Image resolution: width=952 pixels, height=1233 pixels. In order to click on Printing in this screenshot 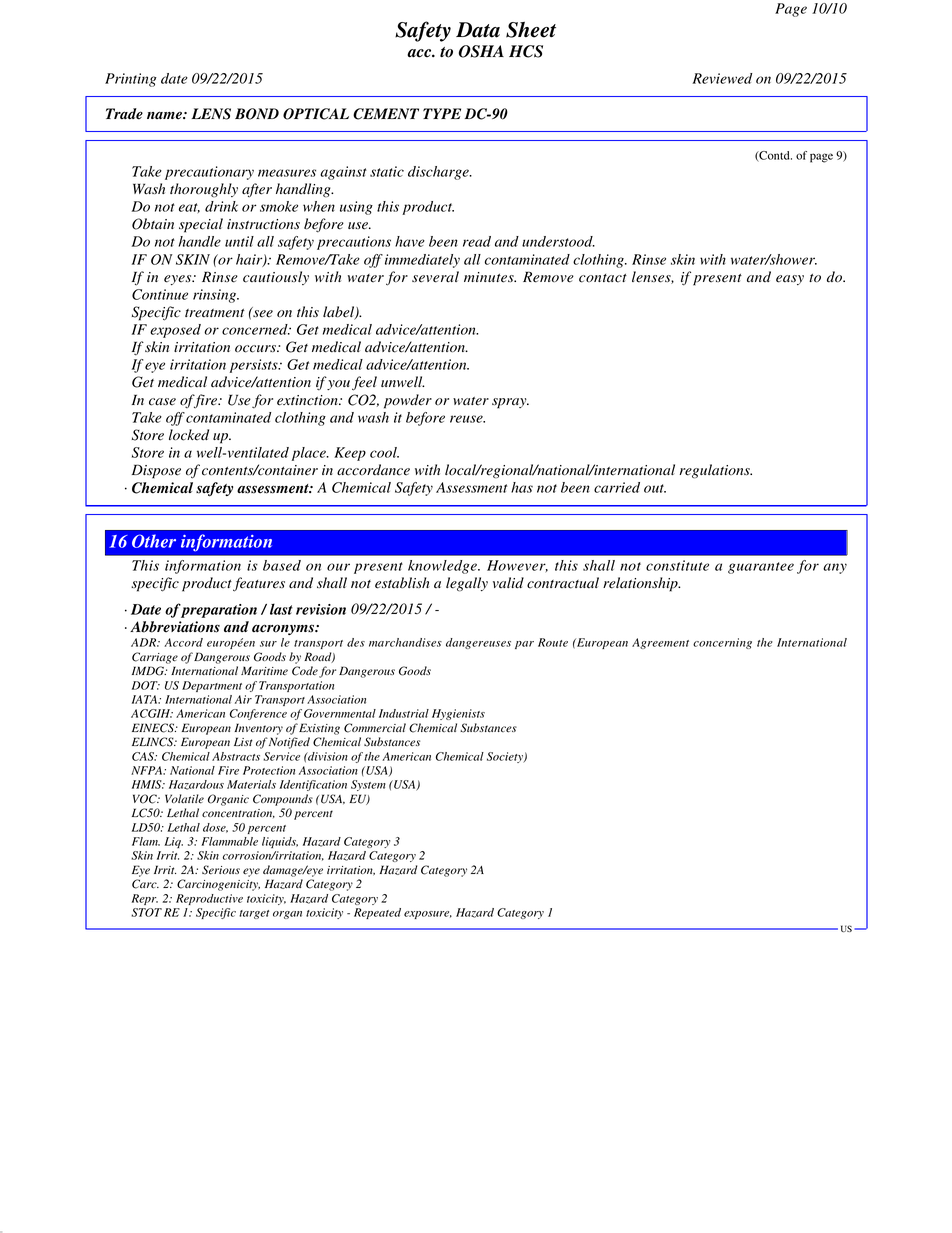, I will do `click(131, 80)`.
